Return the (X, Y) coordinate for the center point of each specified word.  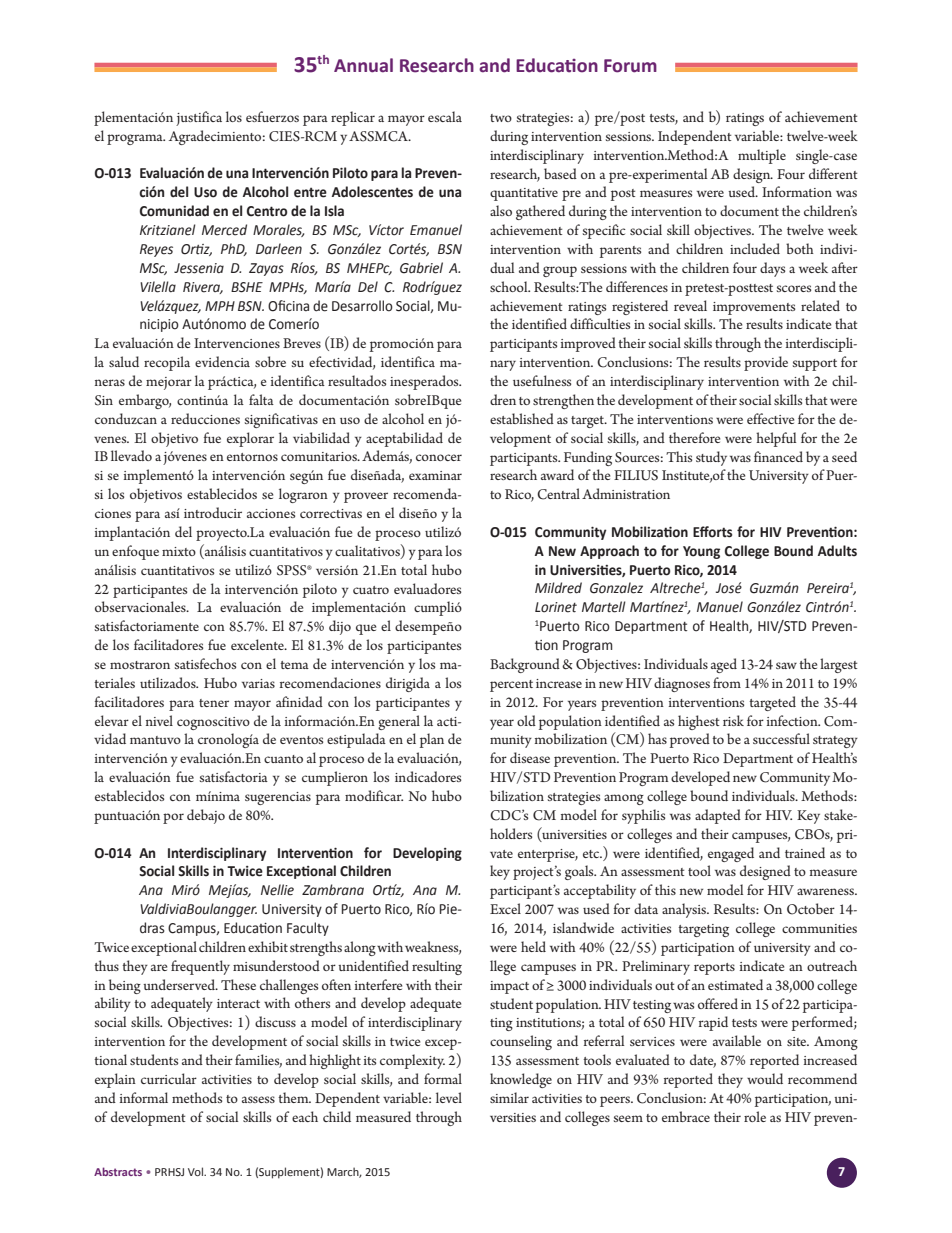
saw (786, 665)
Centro (267, 211)
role (755, 1116)
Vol (196, 1171)
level (449, 1097)
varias (258, 683)
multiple (762, 156)
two (501, 118)
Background (525, 665)
